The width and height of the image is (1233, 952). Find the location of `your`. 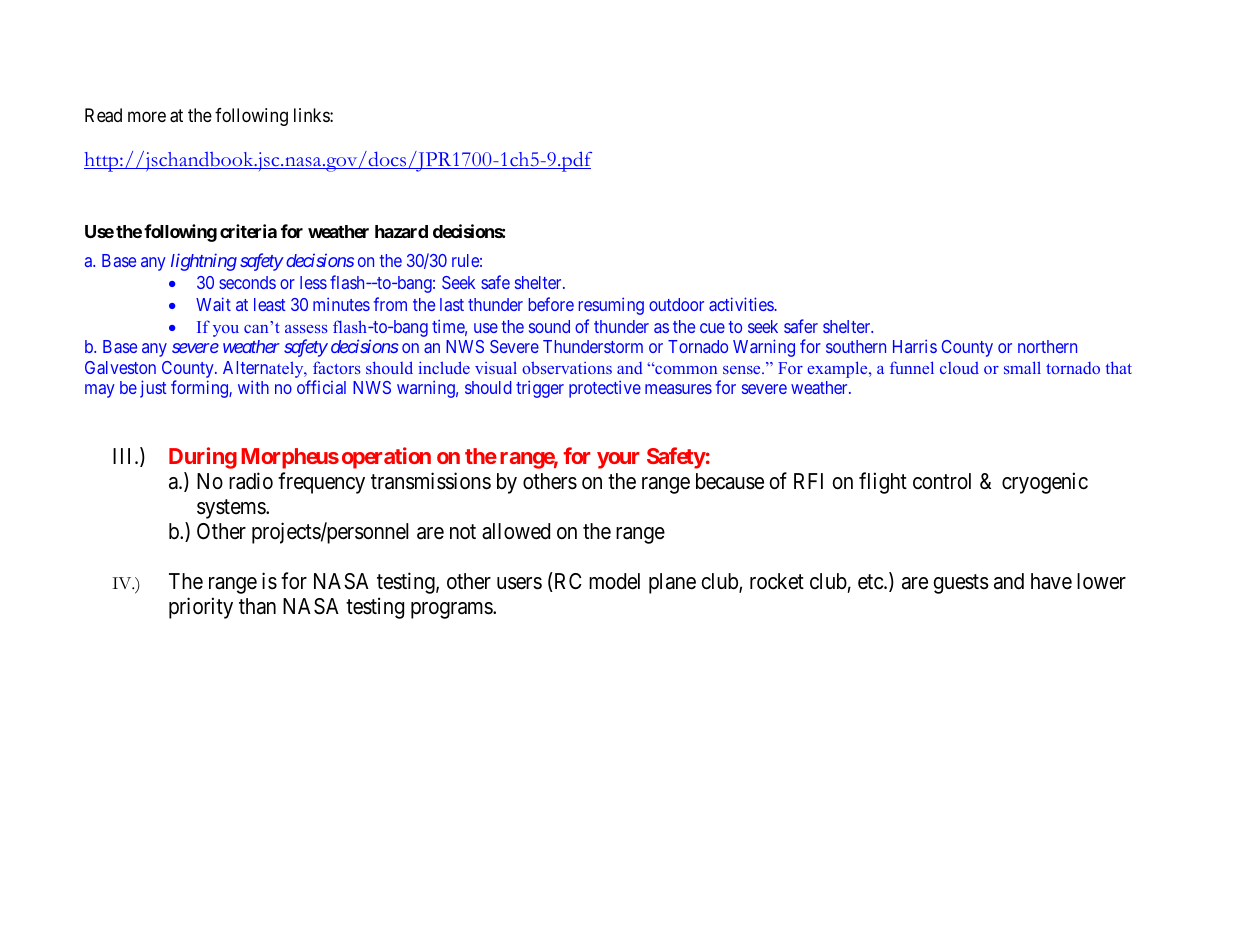

your is located at coordinates (618, 460).
